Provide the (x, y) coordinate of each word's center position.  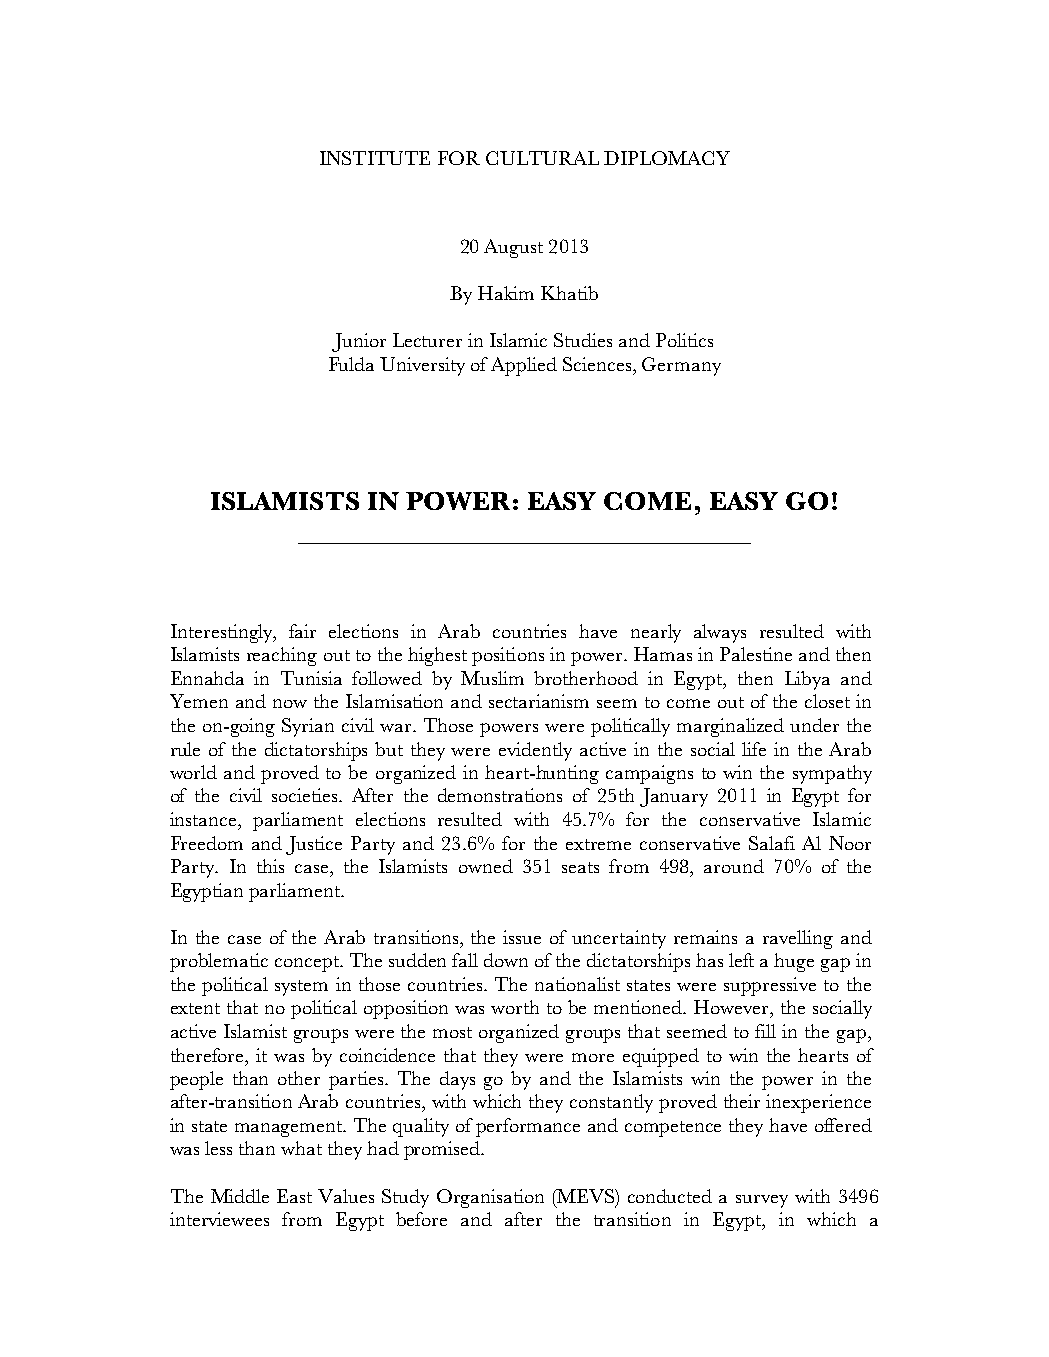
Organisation (490, 1198)
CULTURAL (542, 158)
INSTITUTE (375, 158)
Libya (807, 680)
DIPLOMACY (667, 158)
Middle (240, 1196)
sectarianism (539, 701)
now (290, 703)
